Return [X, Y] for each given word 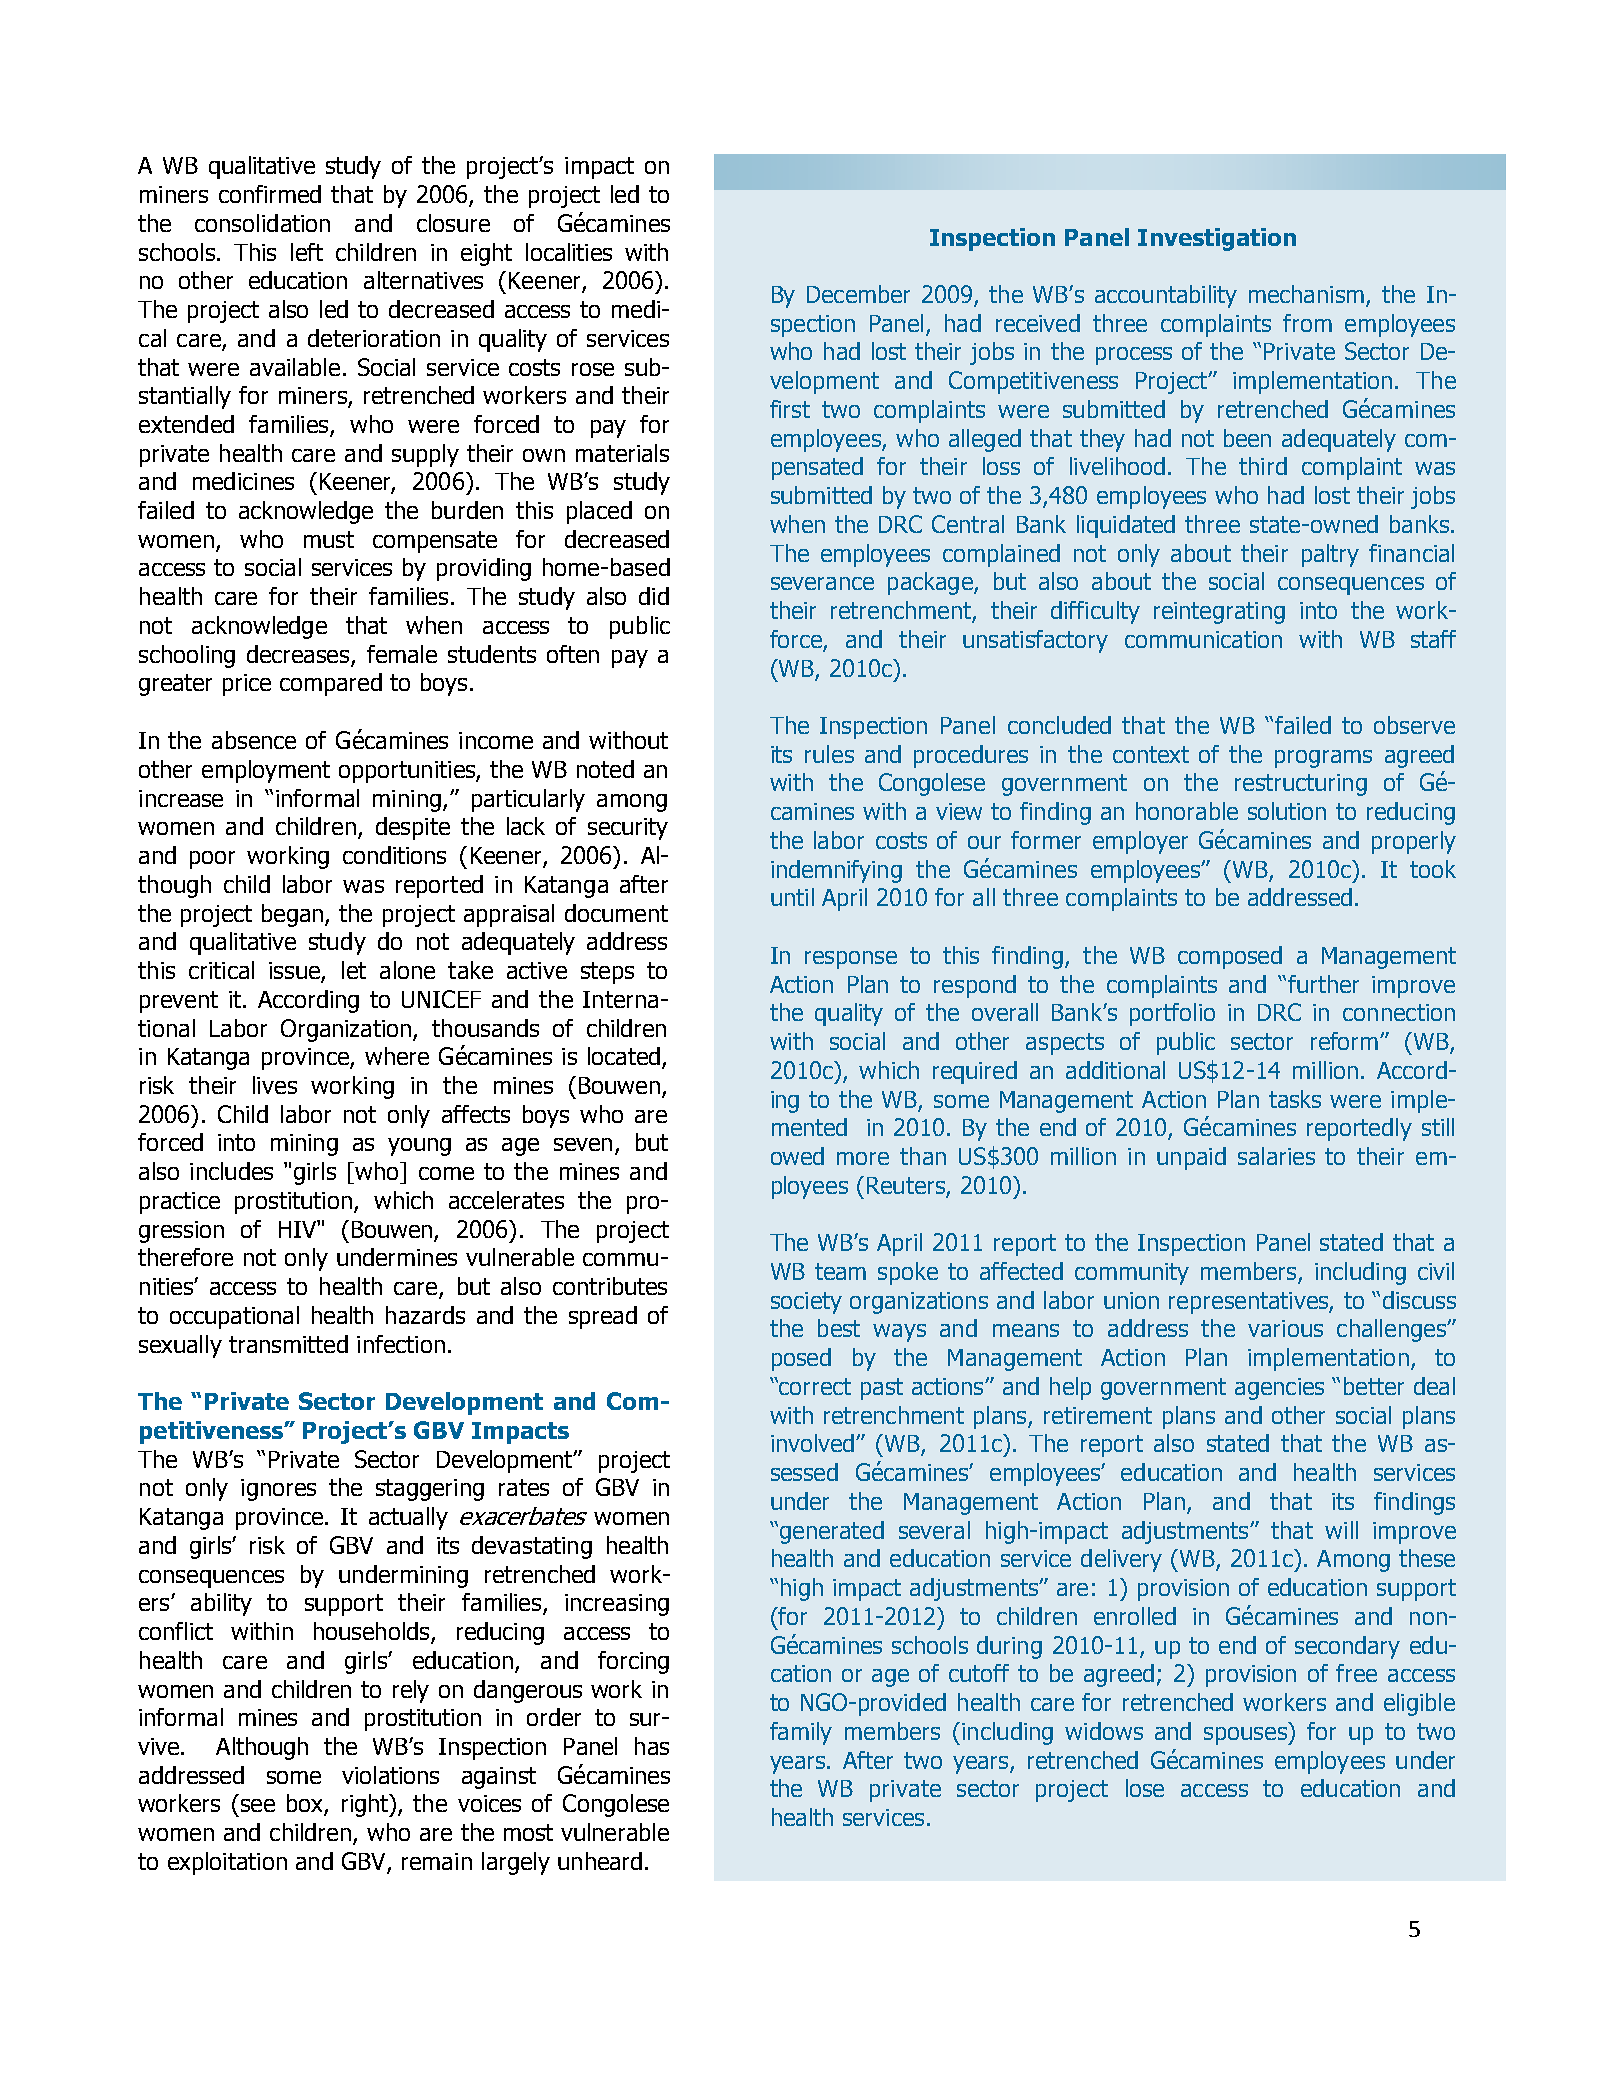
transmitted [288, 1344]
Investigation [1217, 239]
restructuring [1301, 785]
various [1285, 1328]
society [806, 1303]
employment [266, 771]
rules [829, 754]
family [801, 1733]
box [306, 1804]
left [307, 252]
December [858, 294]
